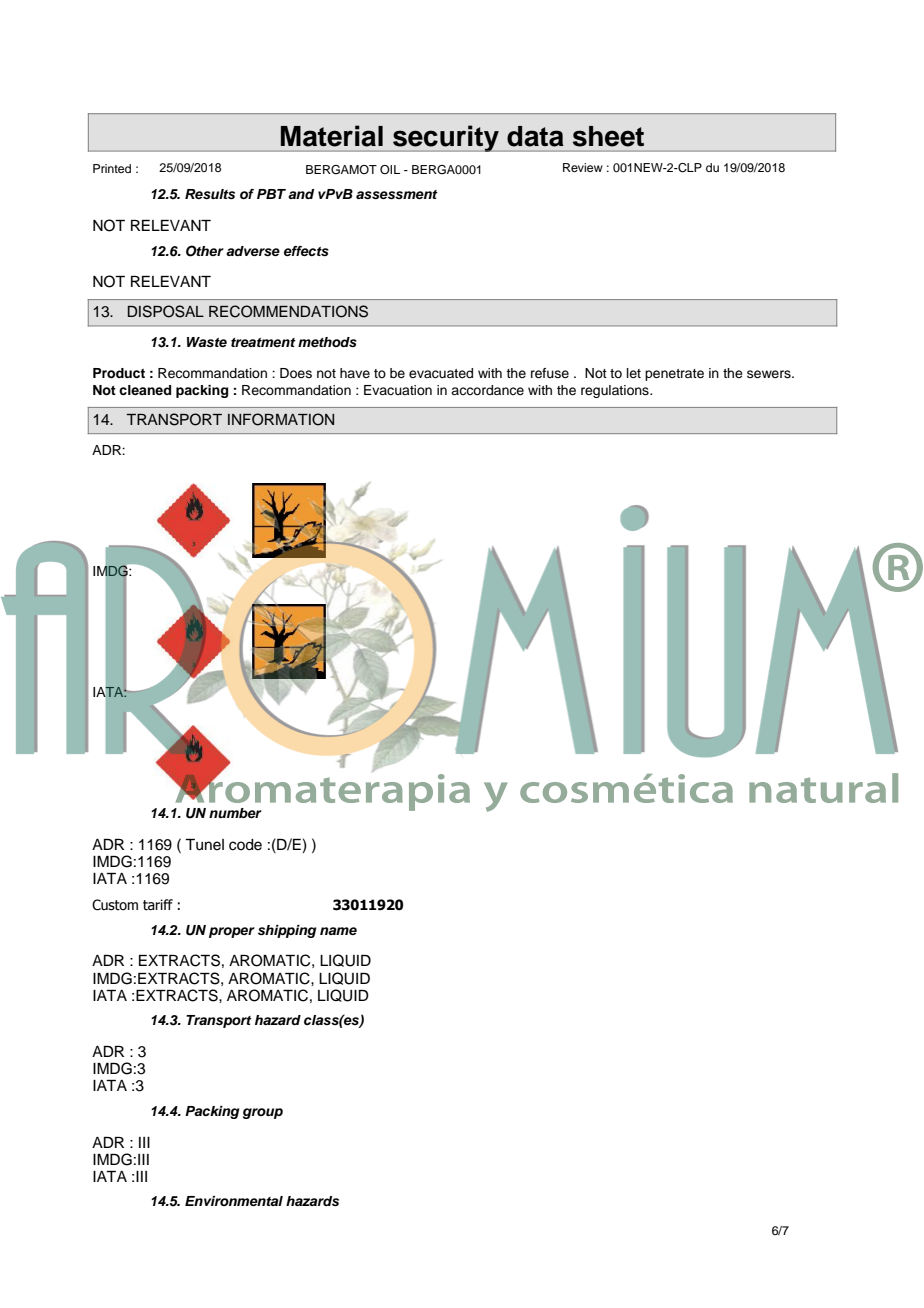  Describe the element at coordinates (245, 845) in the screenshot. I see `code` at that location.
